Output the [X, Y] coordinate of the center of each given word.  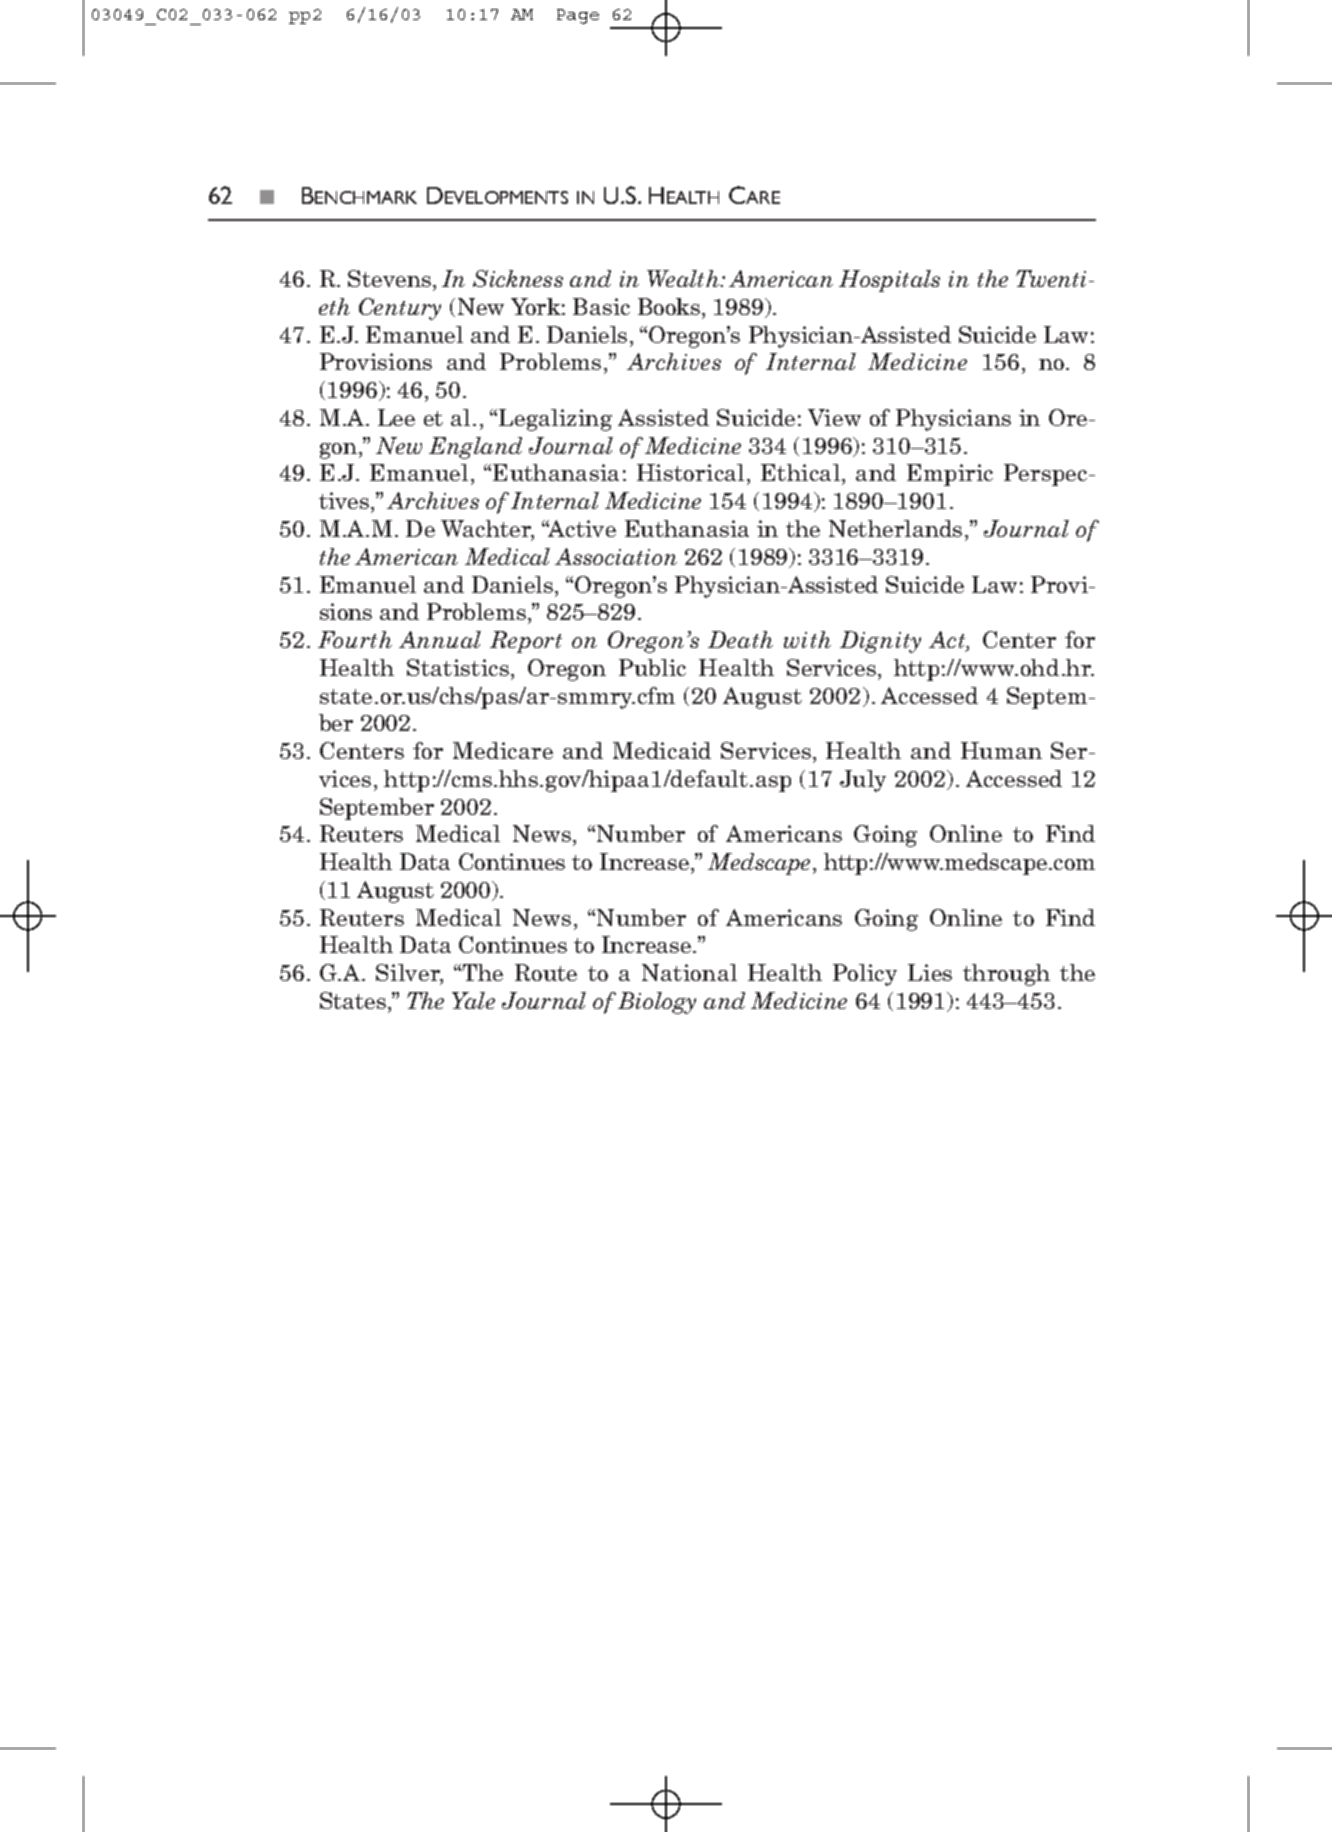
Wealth [684, 278]
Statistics [459, 667]
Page [578, 16]
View [834, 417]
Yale [473, 1000]
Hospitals [889, 281]
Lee [396, 417]
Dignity [880, 642]
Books [670, 306]
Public [652, 667]
